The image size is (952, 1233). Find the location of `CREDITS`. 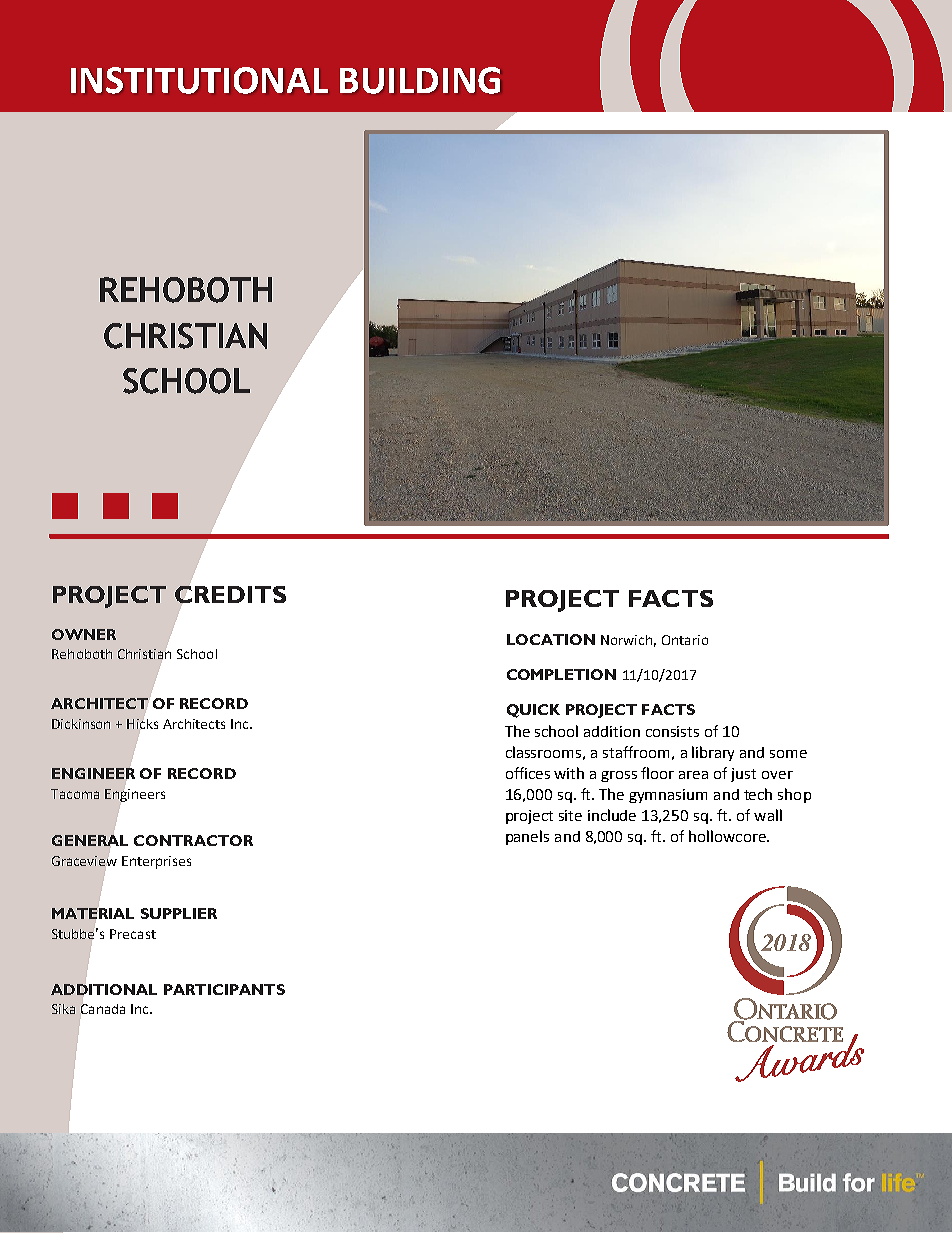

CREDITS is located at coordinates (230, 594).
